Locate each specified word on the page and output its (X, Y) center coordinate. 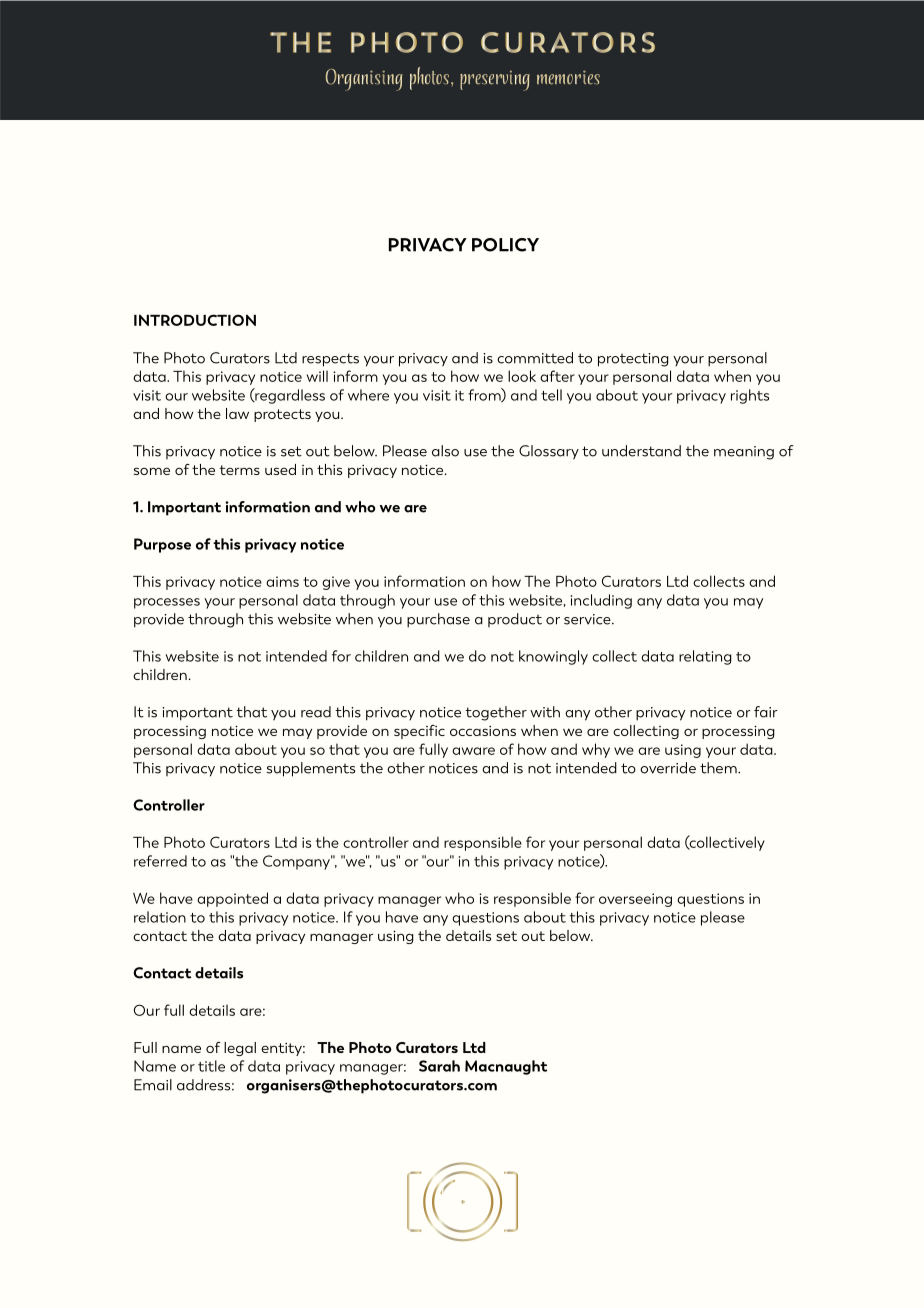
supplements (311, 769)
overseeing (635, 900)
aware (473, 751)
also (445, 451)
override (668, 768)
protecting (633, 360)
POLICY (505, 245)
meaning (744, 453)
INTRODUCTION (195, 320)
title (211, 1066)
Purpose (162, 545)
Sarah (439, 1066)
